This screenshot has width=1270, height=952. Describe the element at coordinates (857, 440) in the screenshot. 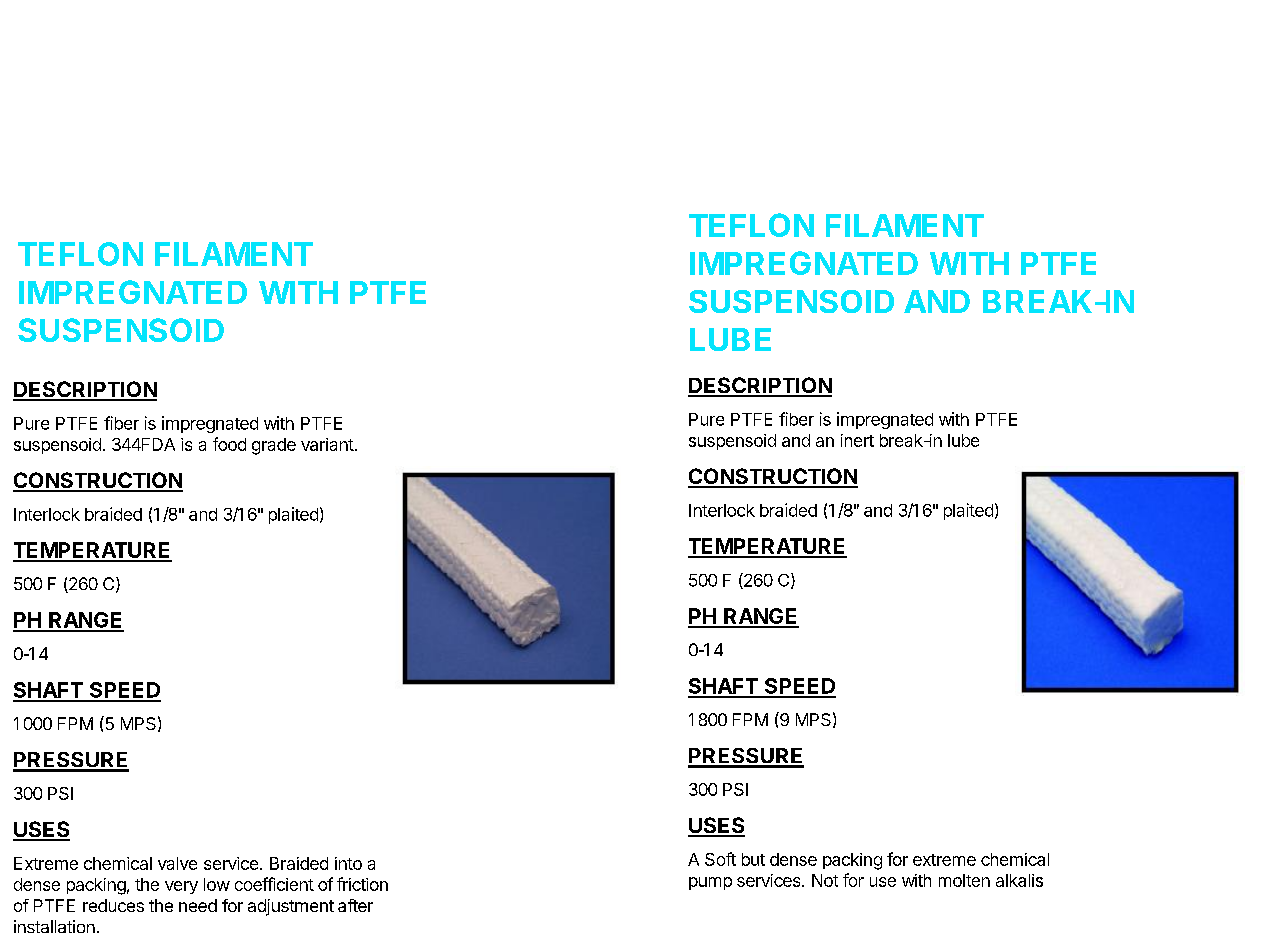

I see `inert` at that location.
